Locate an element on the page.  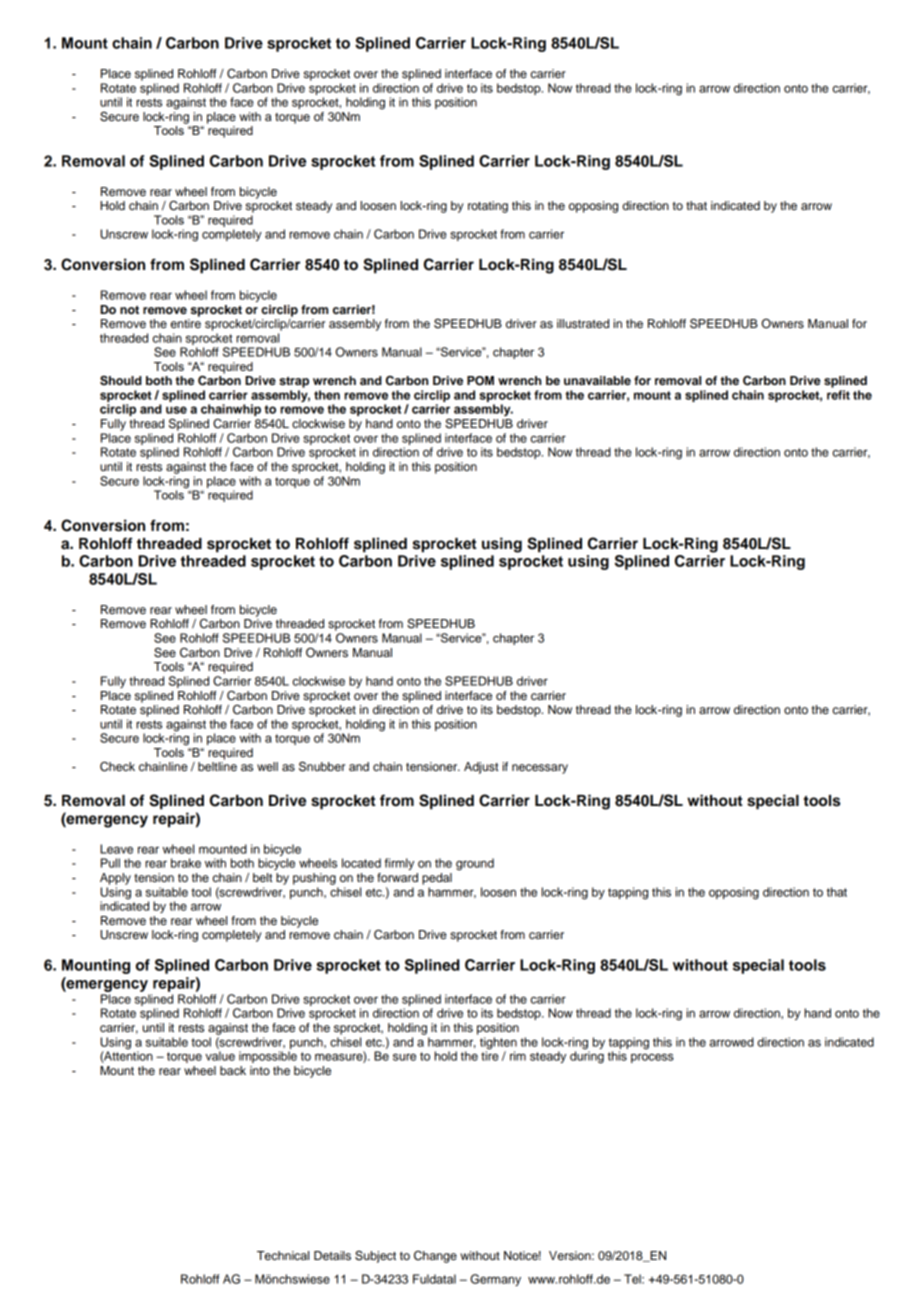
illustrated is located at coordinates (583, 323).
